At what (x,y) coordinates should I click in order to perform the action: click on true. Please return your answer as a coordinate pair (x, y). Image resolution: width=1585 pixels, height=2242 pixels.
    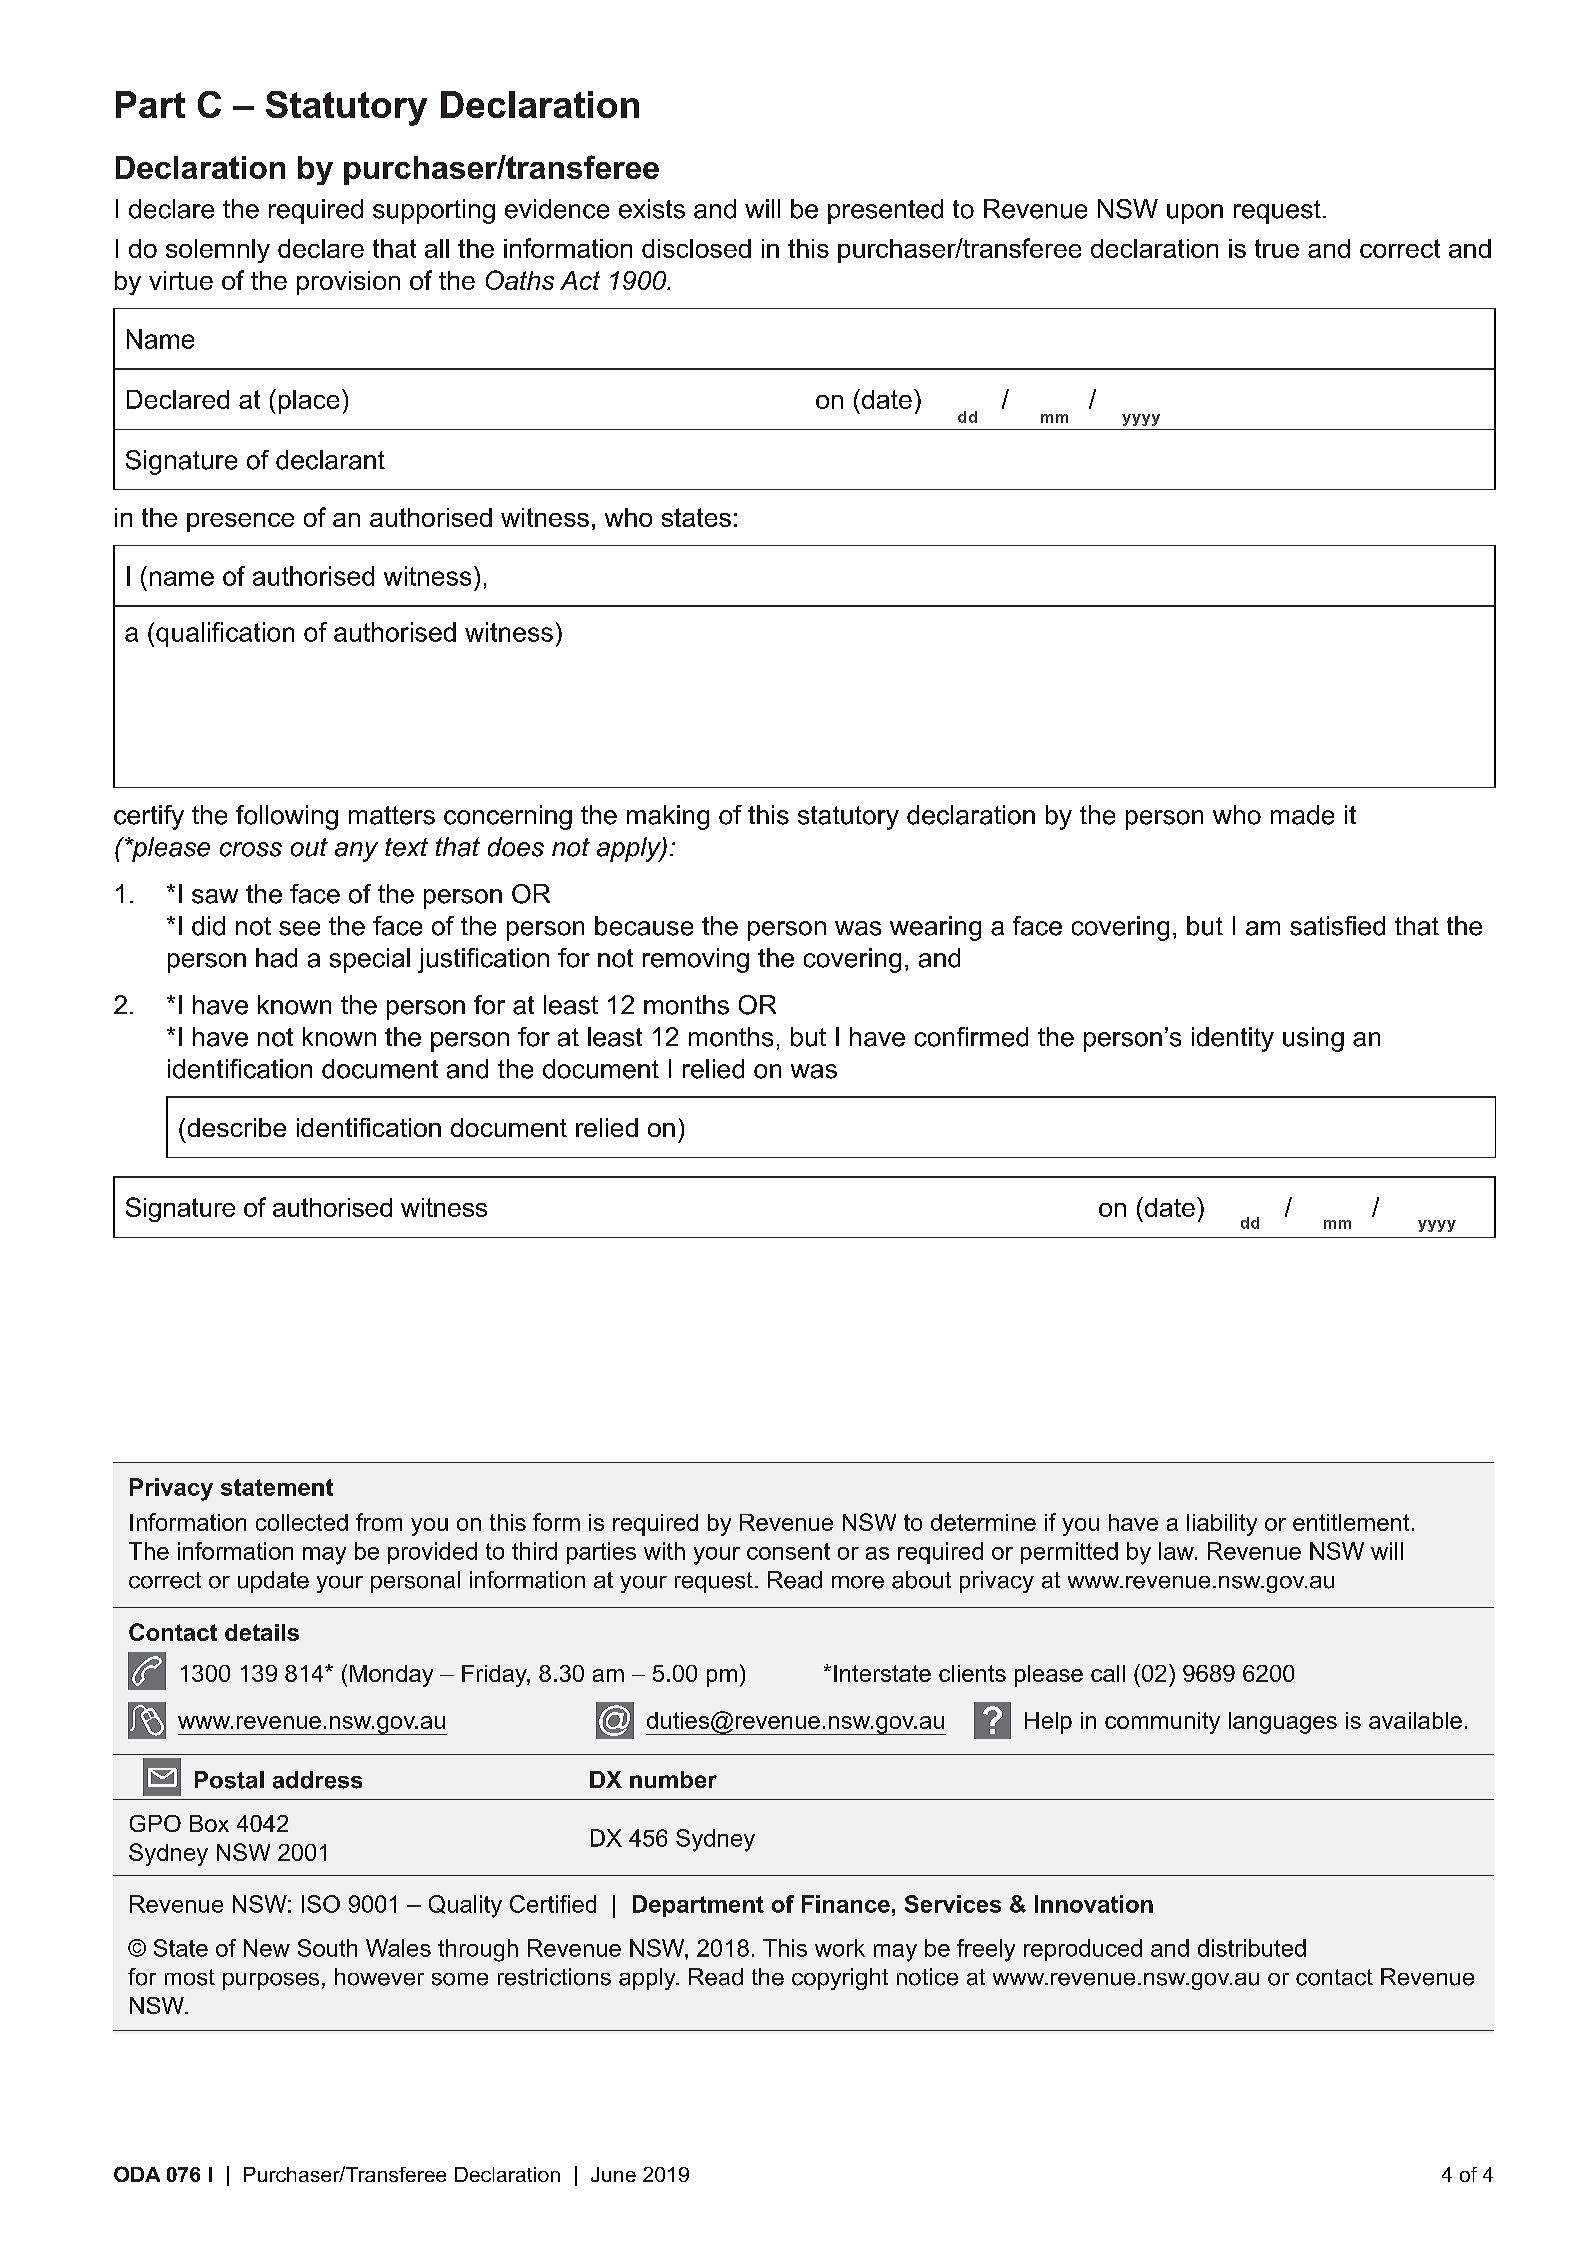
    Looking at the image, I should click on (1277, 248).
